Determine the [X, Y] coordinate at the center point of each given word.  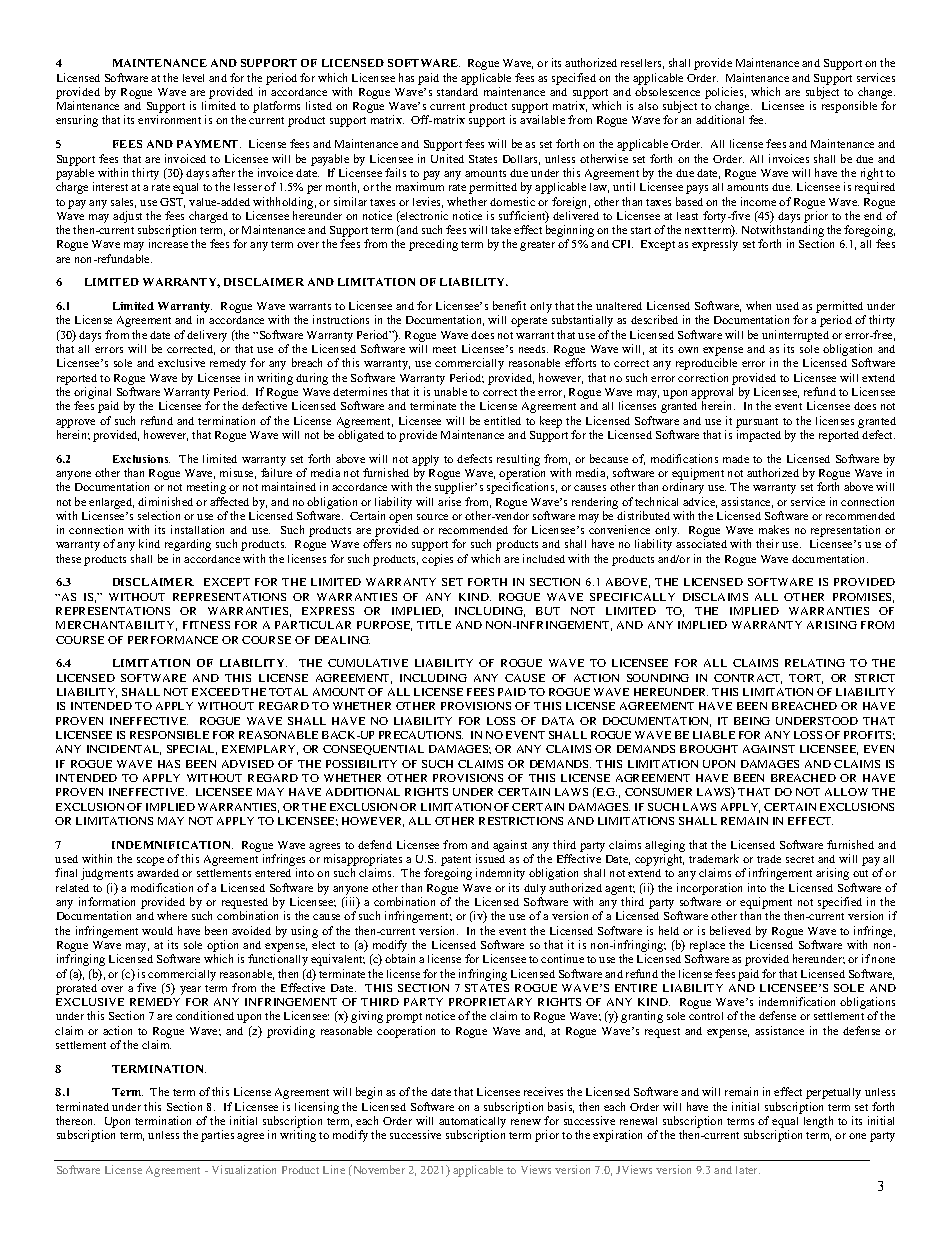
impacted [759, 436]
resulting [518, 460]
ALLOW [846, 792]
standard [457, 92]
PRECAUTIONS [421, 735]
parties [217, 1136]
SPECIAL [192, 750]
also [648, 106]
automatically [472, 1123]
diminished [165, 501]
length [818, 1122]
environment [169, 119]
